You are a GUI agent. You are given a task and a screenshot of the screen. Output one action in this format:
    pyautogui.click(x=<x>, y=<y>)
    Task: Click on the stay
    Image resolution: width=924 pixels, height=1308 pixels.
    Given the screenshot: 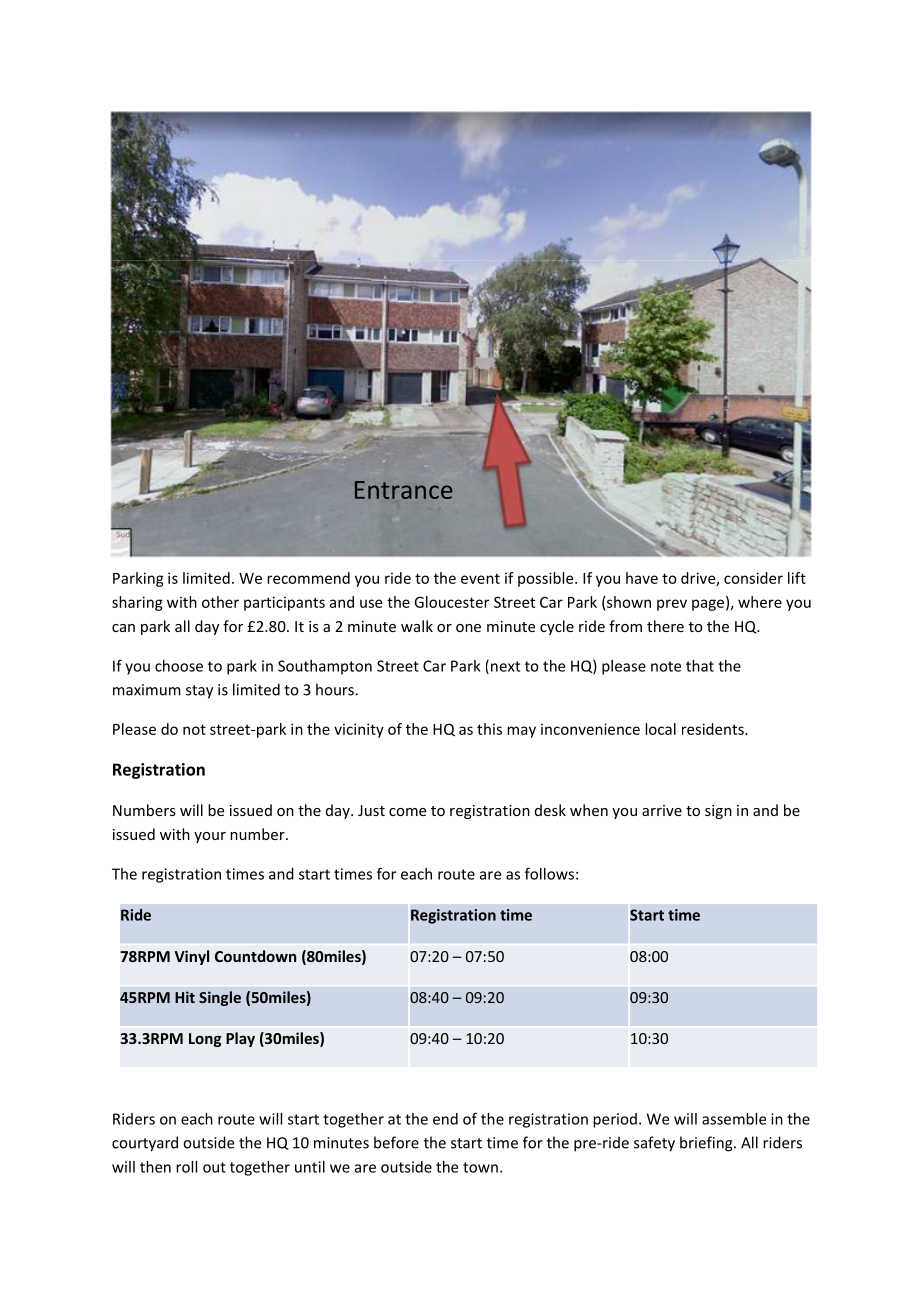 What is the action you would take?
    pyautogui.click(x=199, y=692)
